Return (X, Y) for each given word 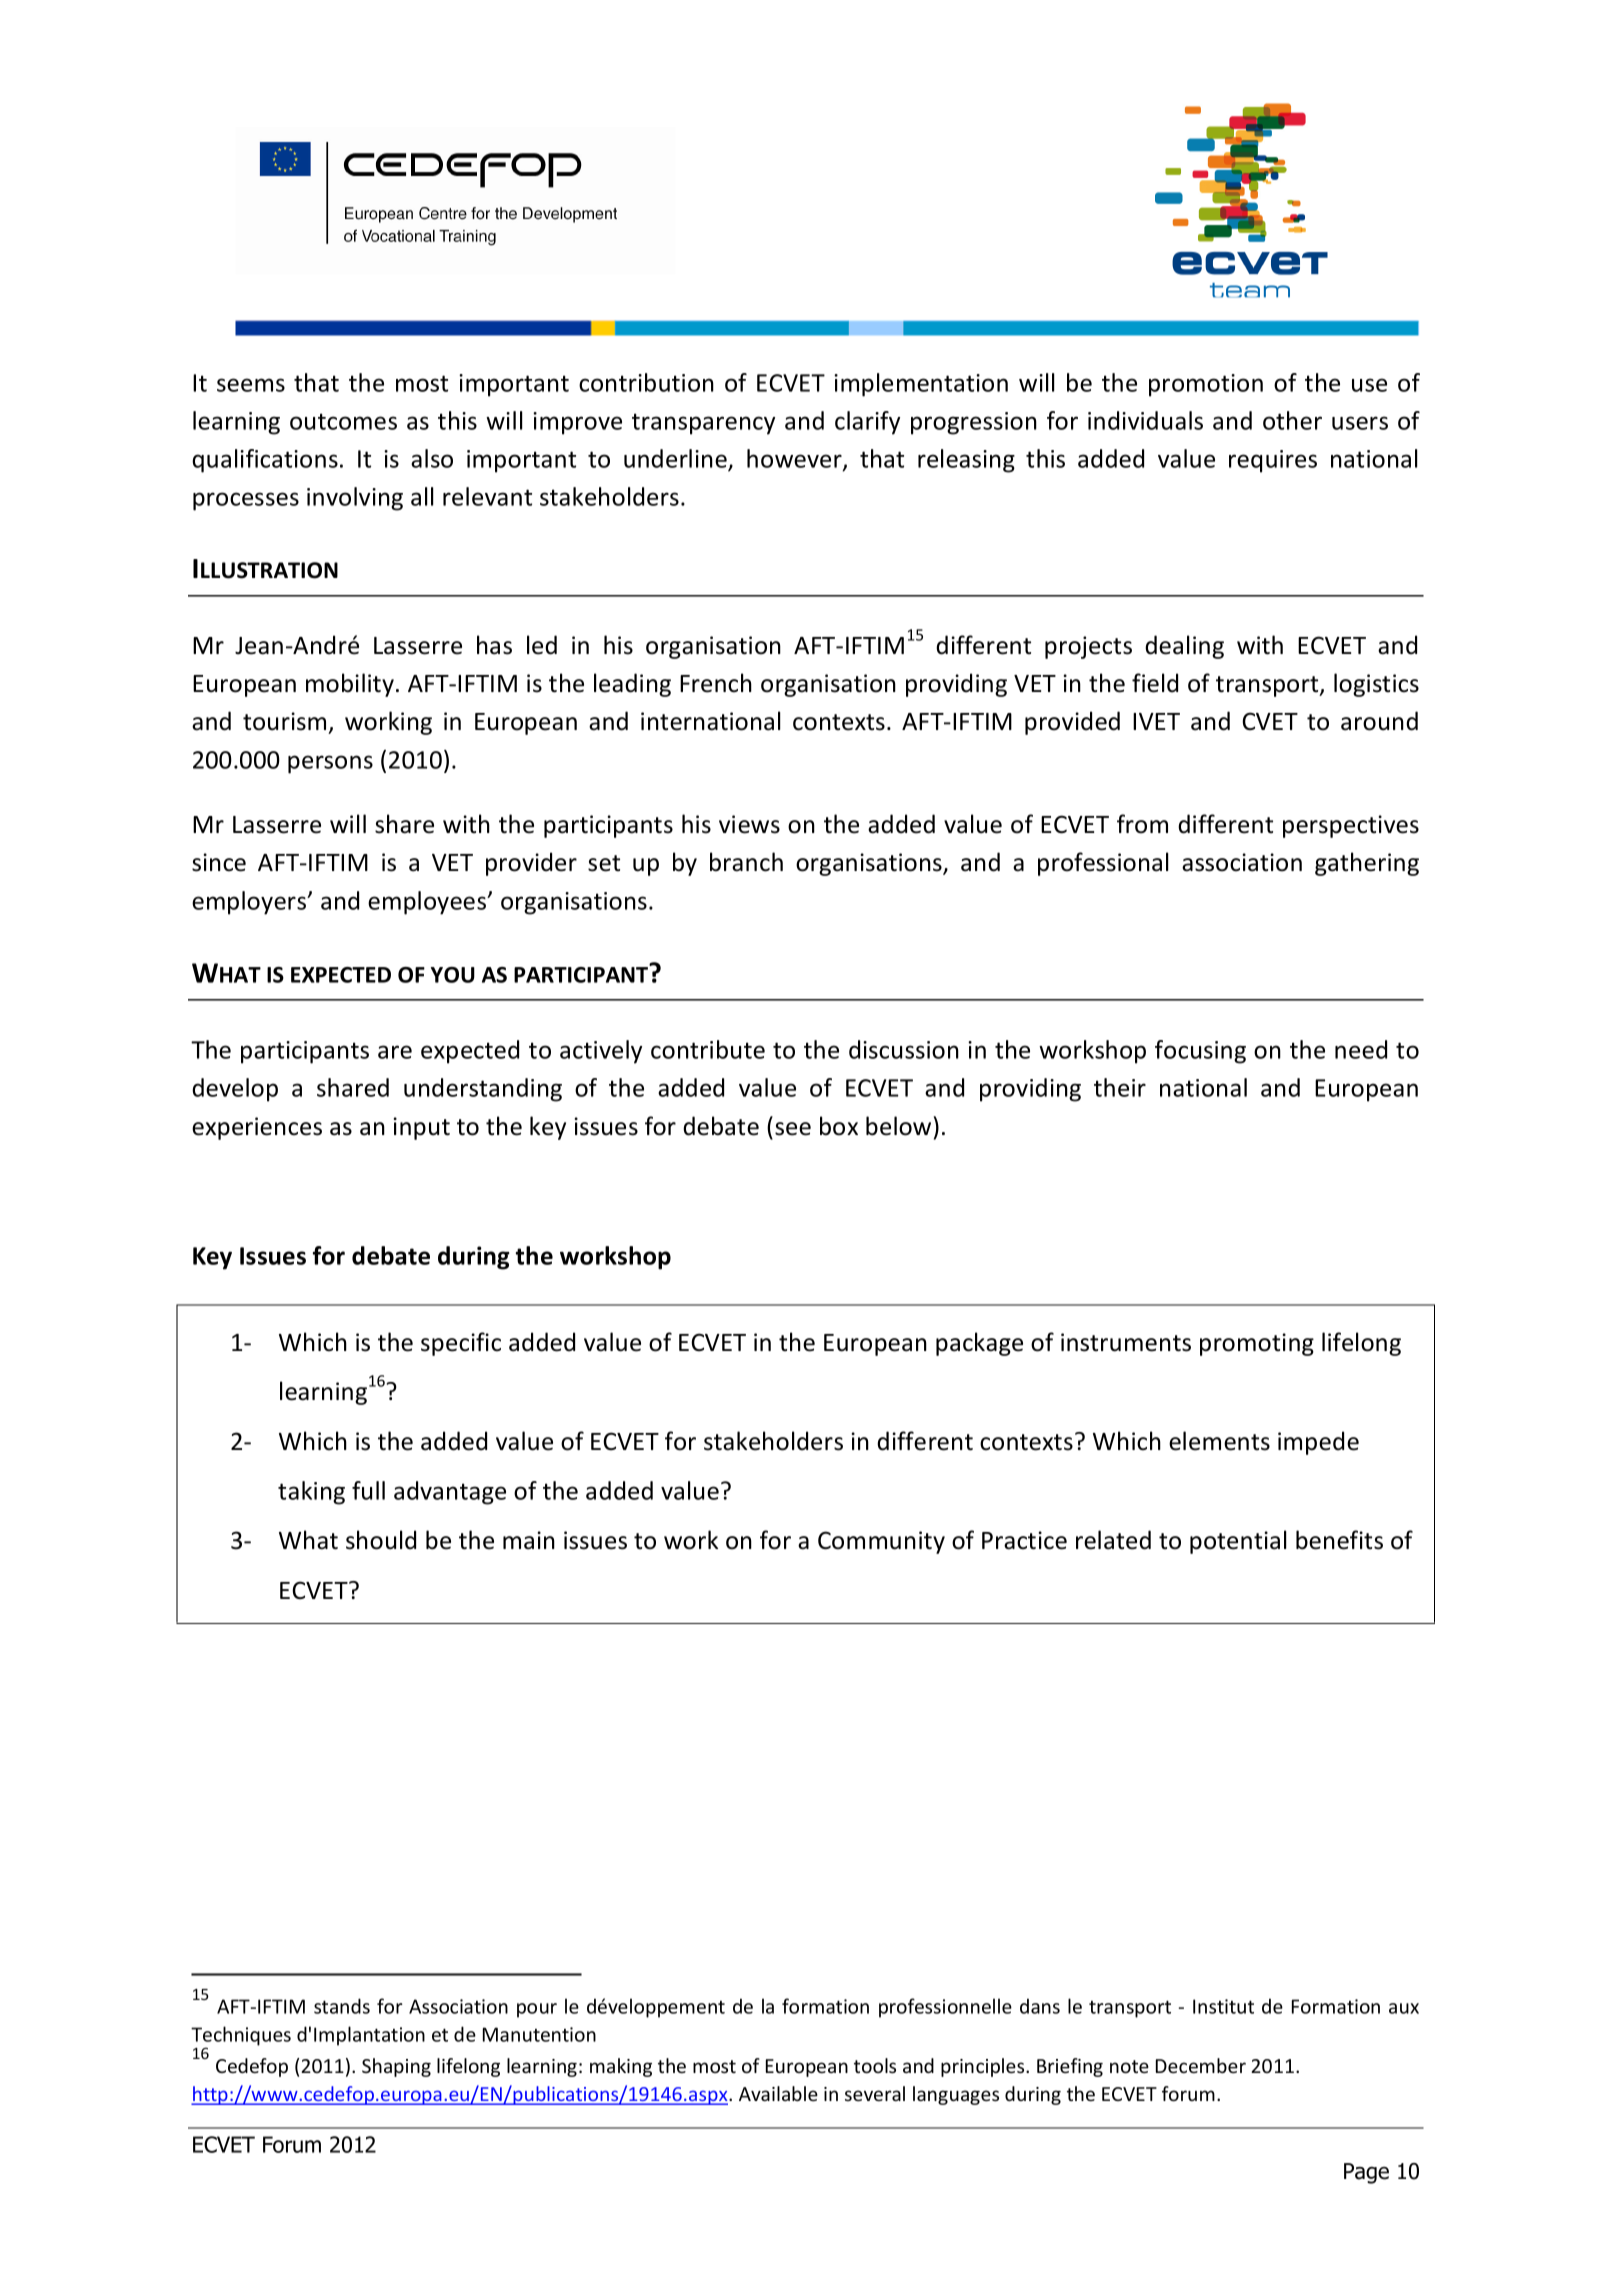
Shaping (396, 2067)
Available (778, 2093)
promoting (1257, 1344)
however (795, 459)
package (979, 1344)
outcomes (343, 421)
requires (1273, 461)
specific (461, 1344)
